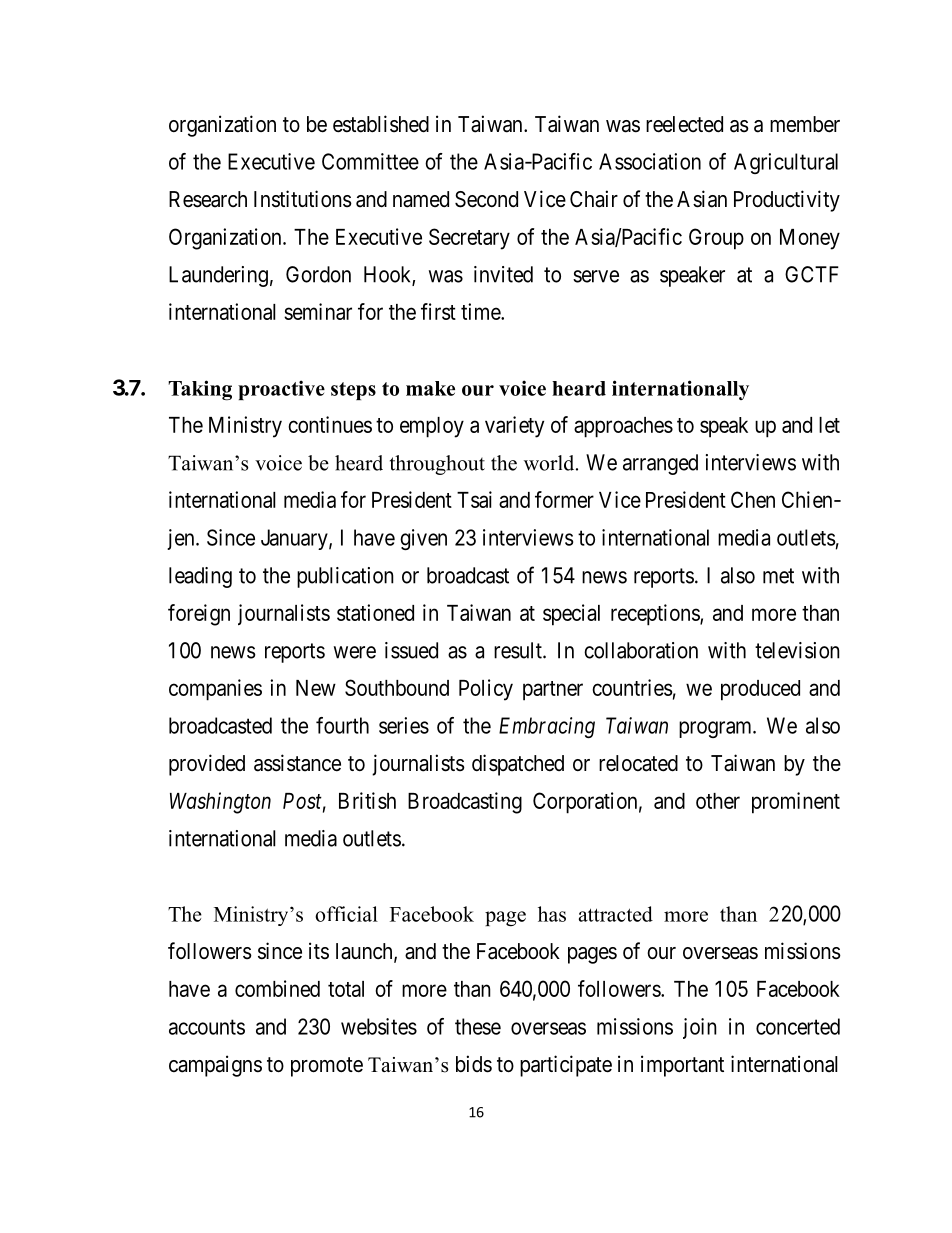  I want to click on these, so click(478, 1026).
